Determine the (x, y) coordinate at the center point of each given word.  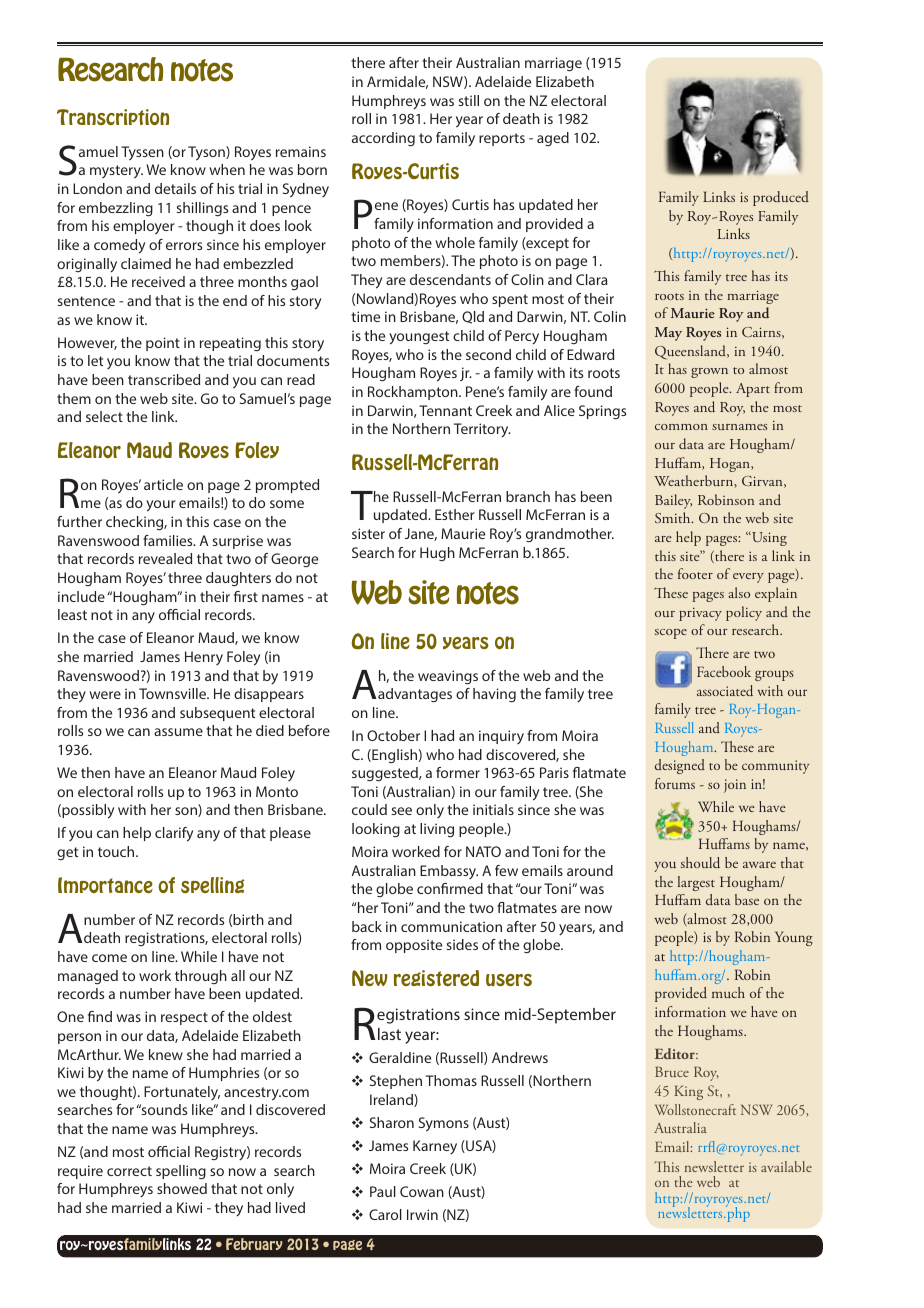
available (786, 1166)
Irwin (422, 1214)
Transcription (113, 117)
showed (182, 1188)
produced (781, 198)
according (383, 139)
